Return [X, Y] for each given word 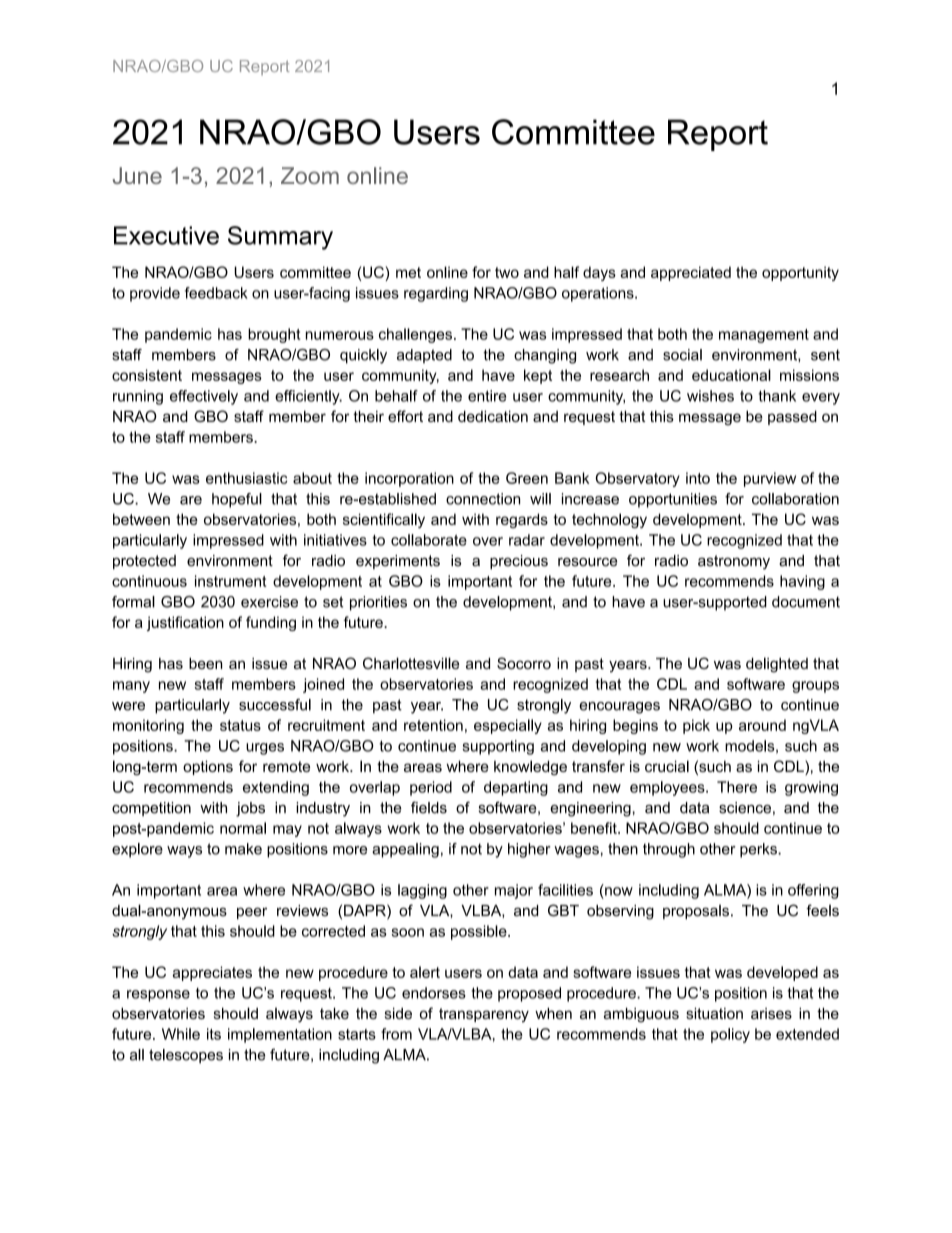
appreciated [691, 273]
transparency [484, 1015]
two [507, 272]
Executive [166, 235]
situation [714, 1013]
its [214, 1034]
